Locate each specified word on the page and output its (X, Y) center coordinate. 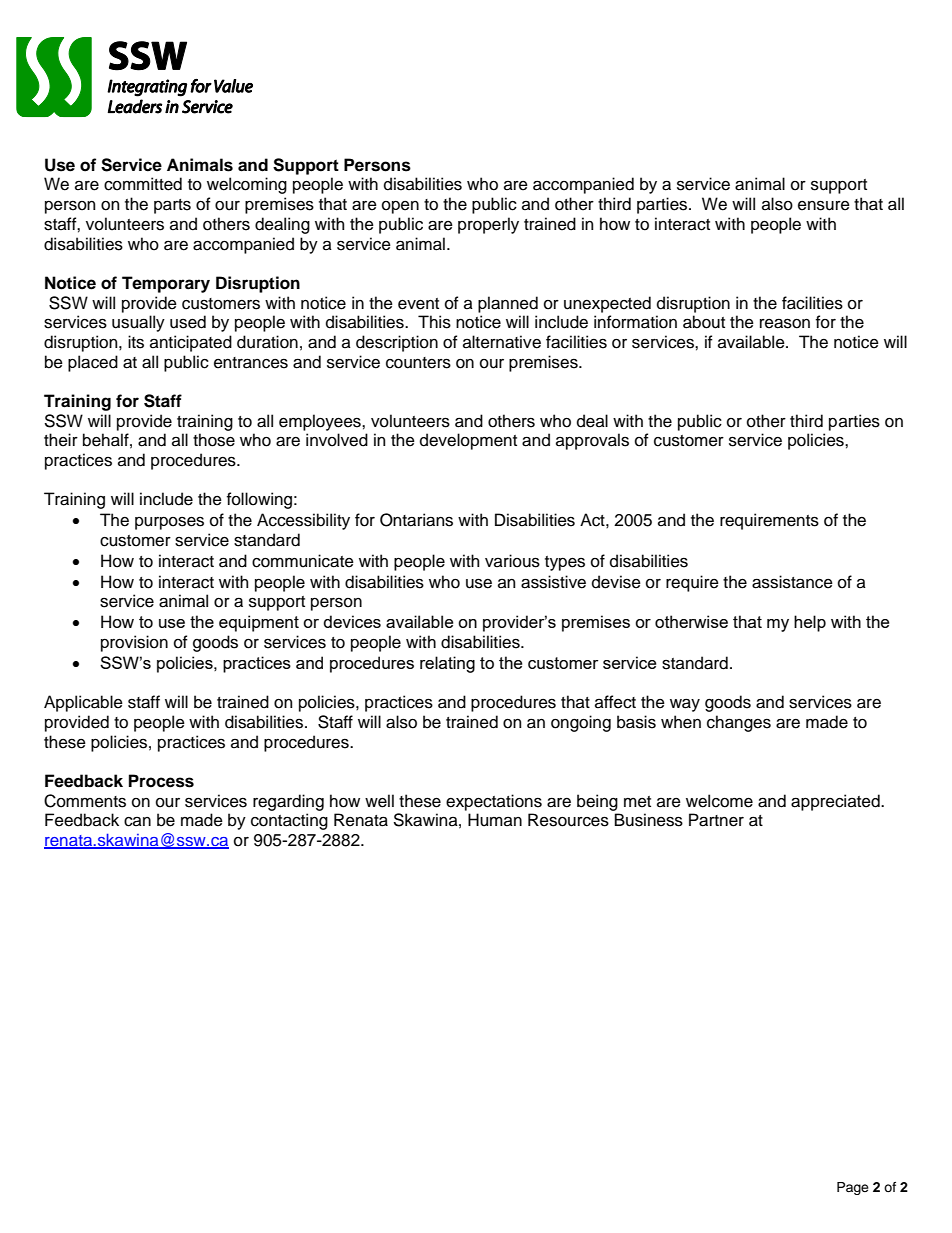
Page (853, 1188)
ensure (824, 205)
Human (495, 820)
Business (649, 820)
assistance (792, 582)
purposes (169, 523)
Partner (716, 820)
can (137, 822)
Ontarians (416, 520)
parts (172, 206)
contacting (289, 821)
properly (488, 225)
